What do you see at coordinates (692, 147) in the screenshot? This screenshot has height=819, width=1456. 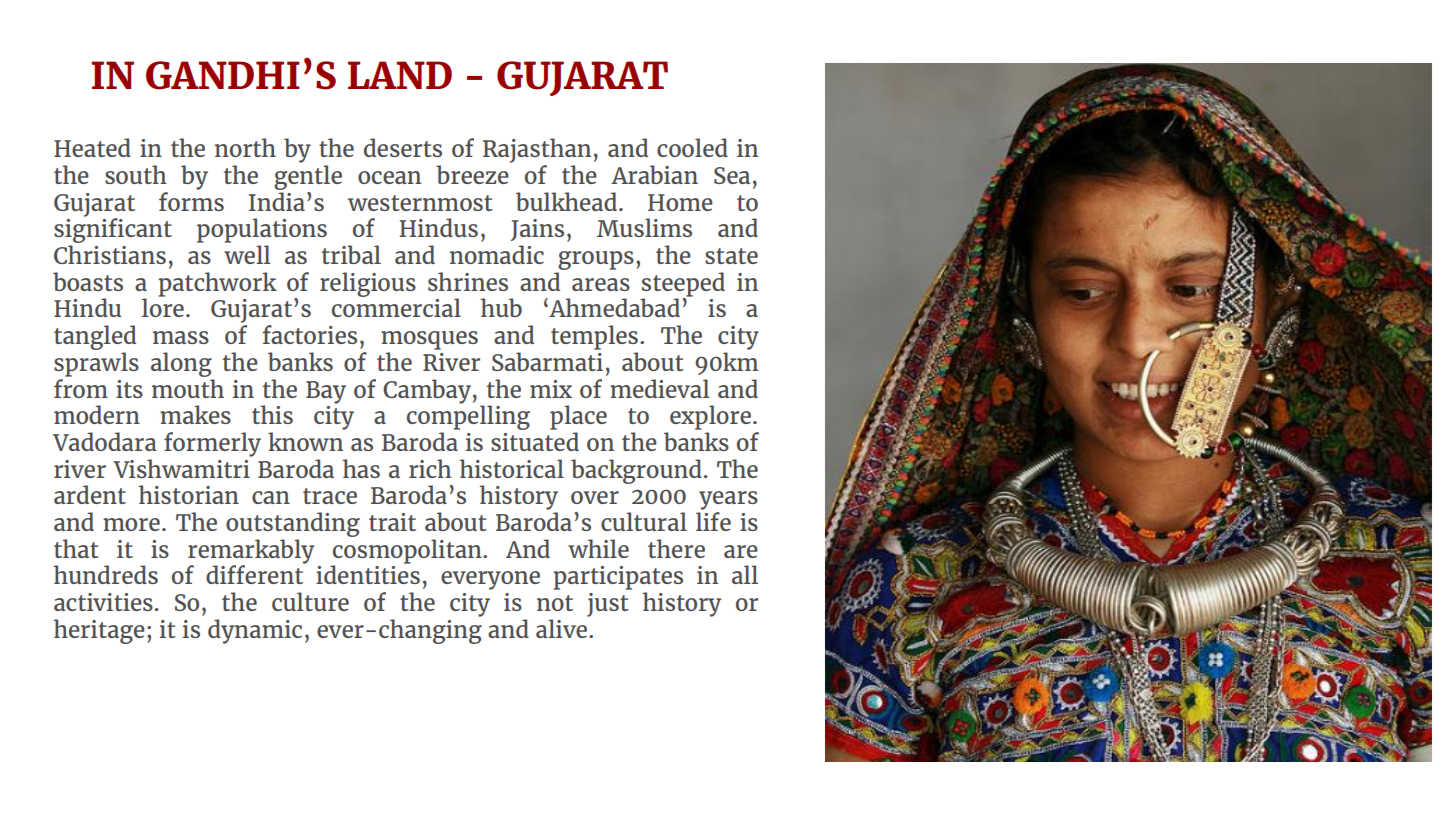 I see `cooled` at bounding box center [692, 147].
